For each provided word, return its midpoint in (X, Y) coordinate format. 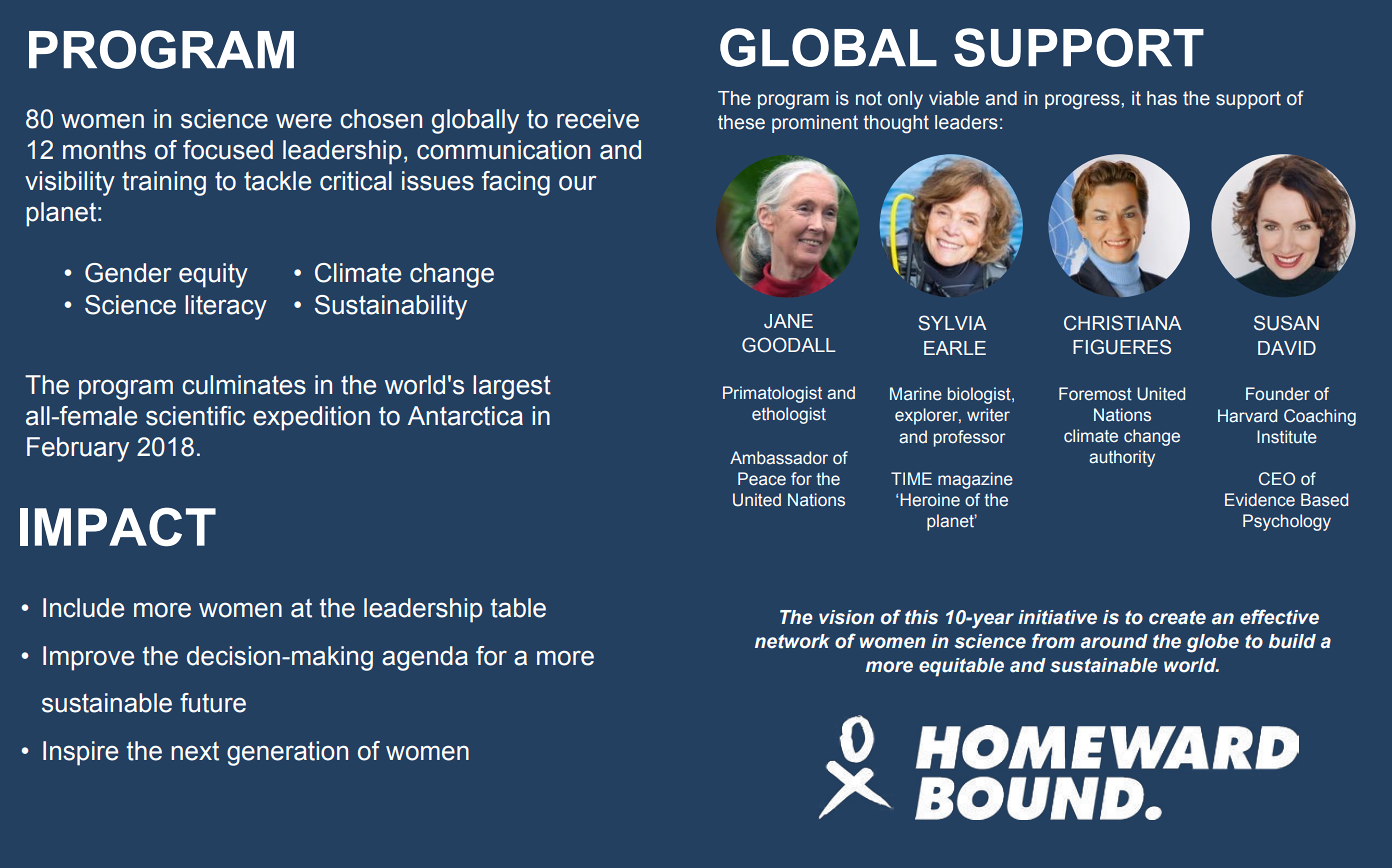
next (195, 751)
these (741, 122)
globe (1213, 643)
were (304, 121)
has (1162, 98)
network (792, 641)
